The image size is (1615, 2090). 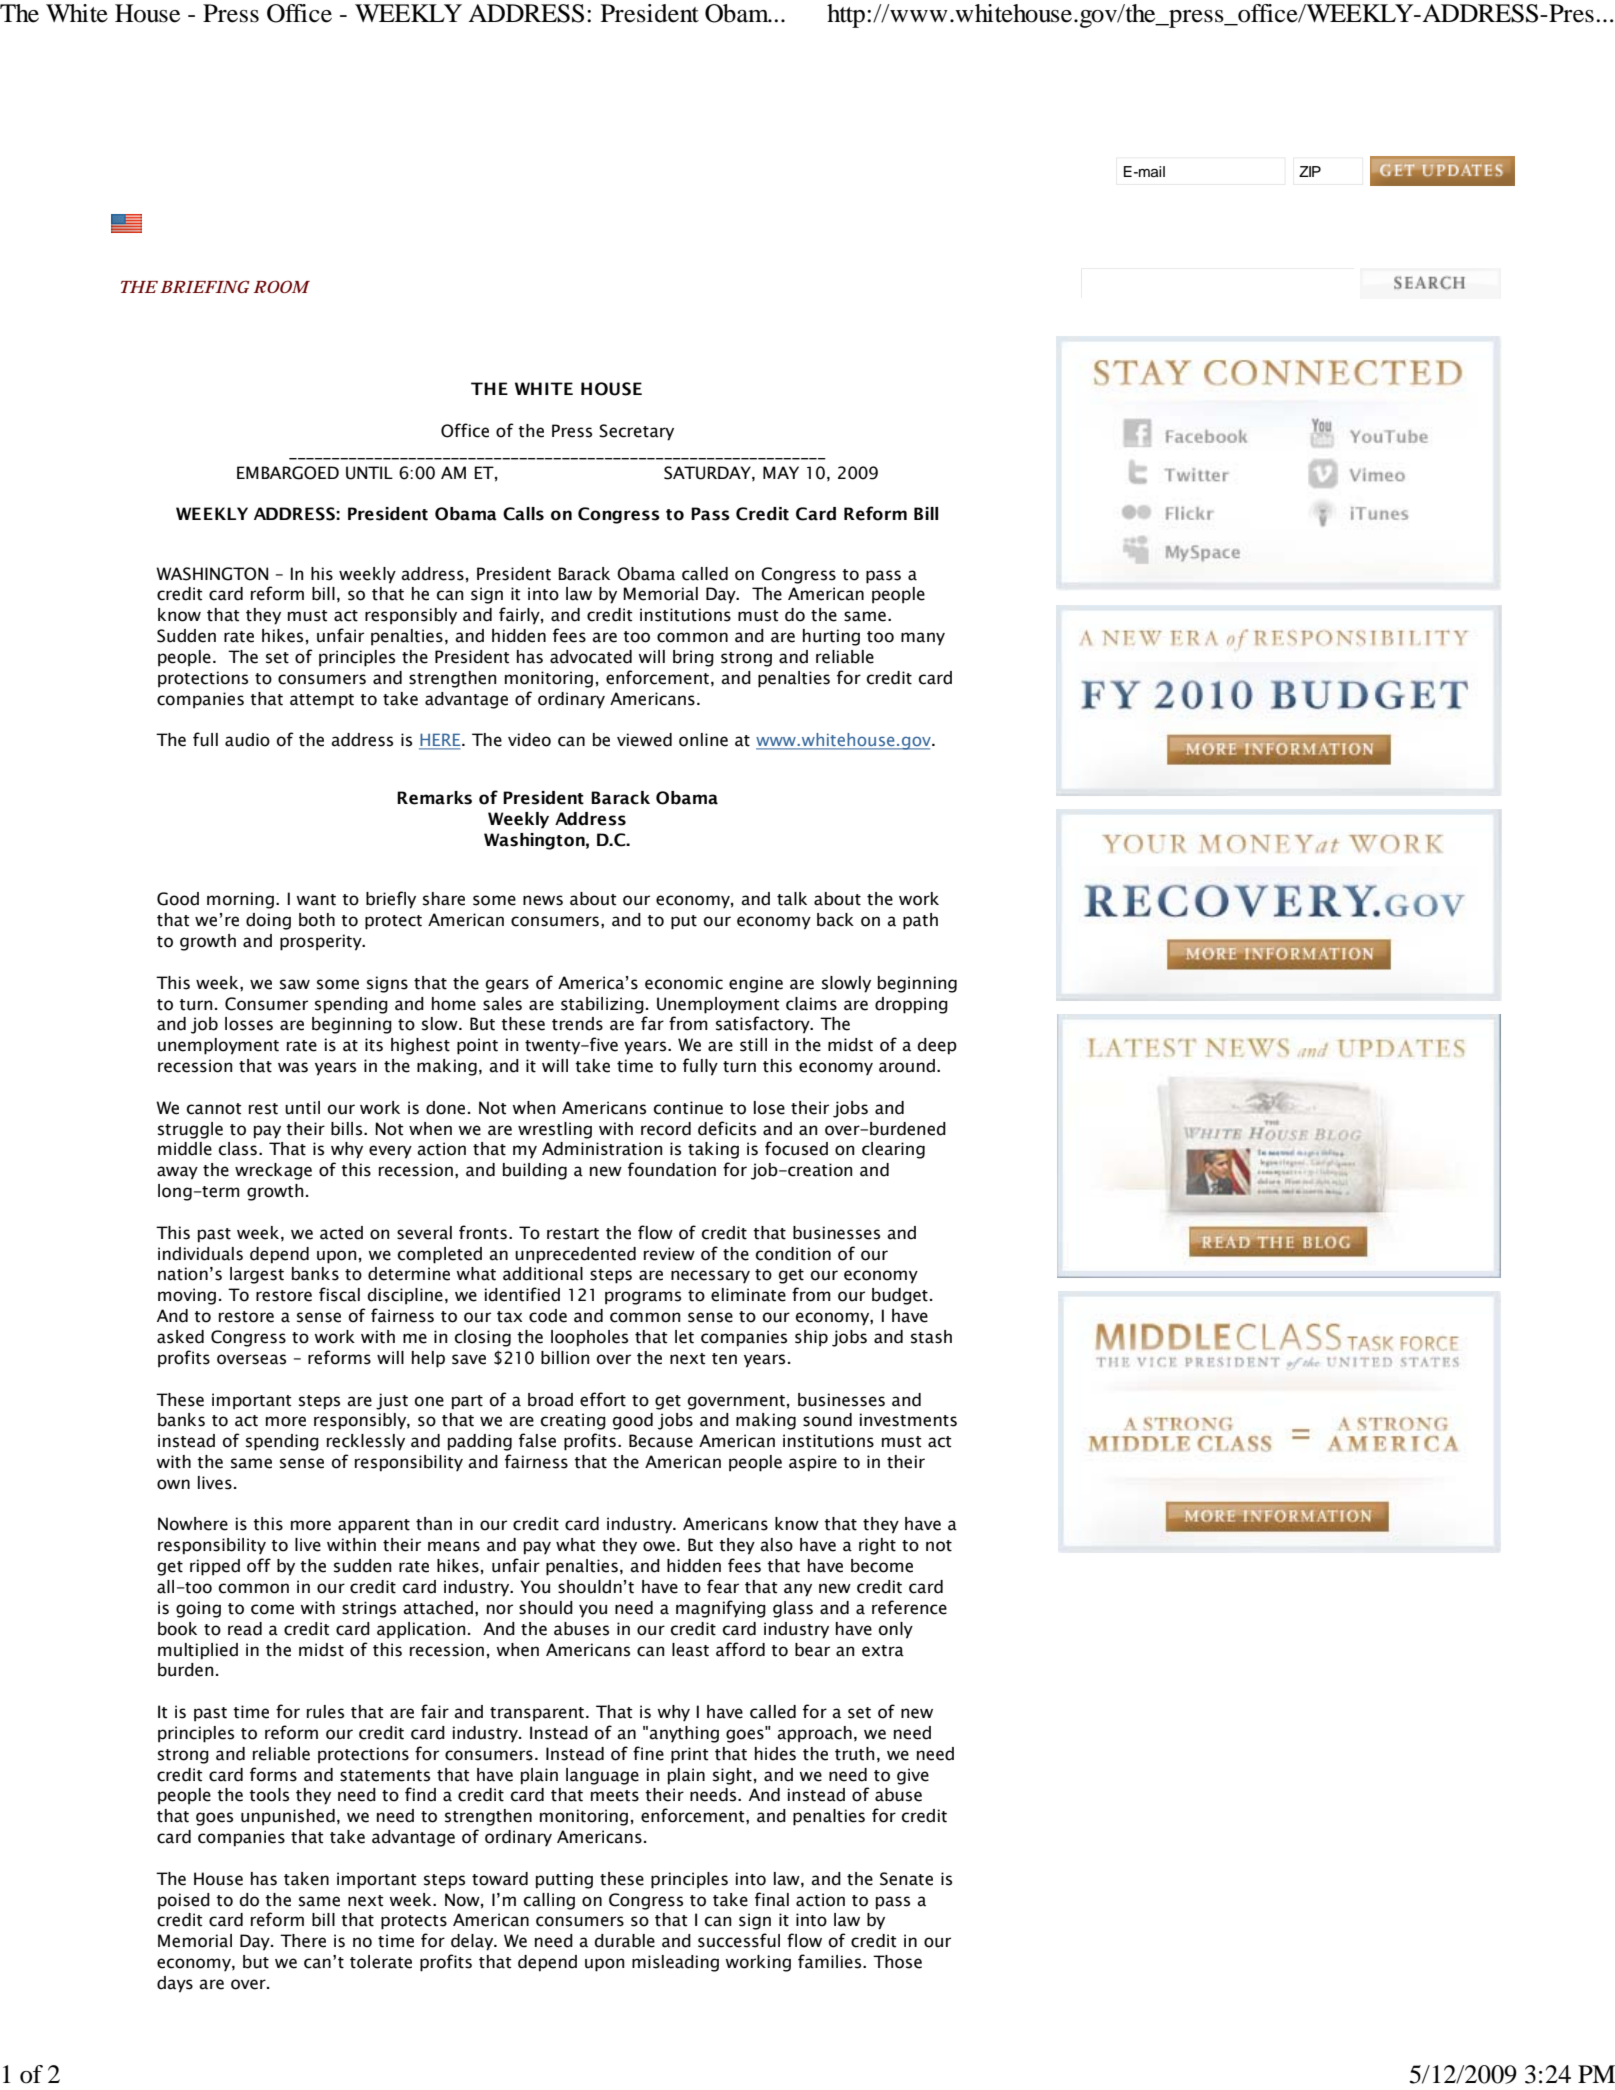 I want to click on path, so click(x=920, y=921).
